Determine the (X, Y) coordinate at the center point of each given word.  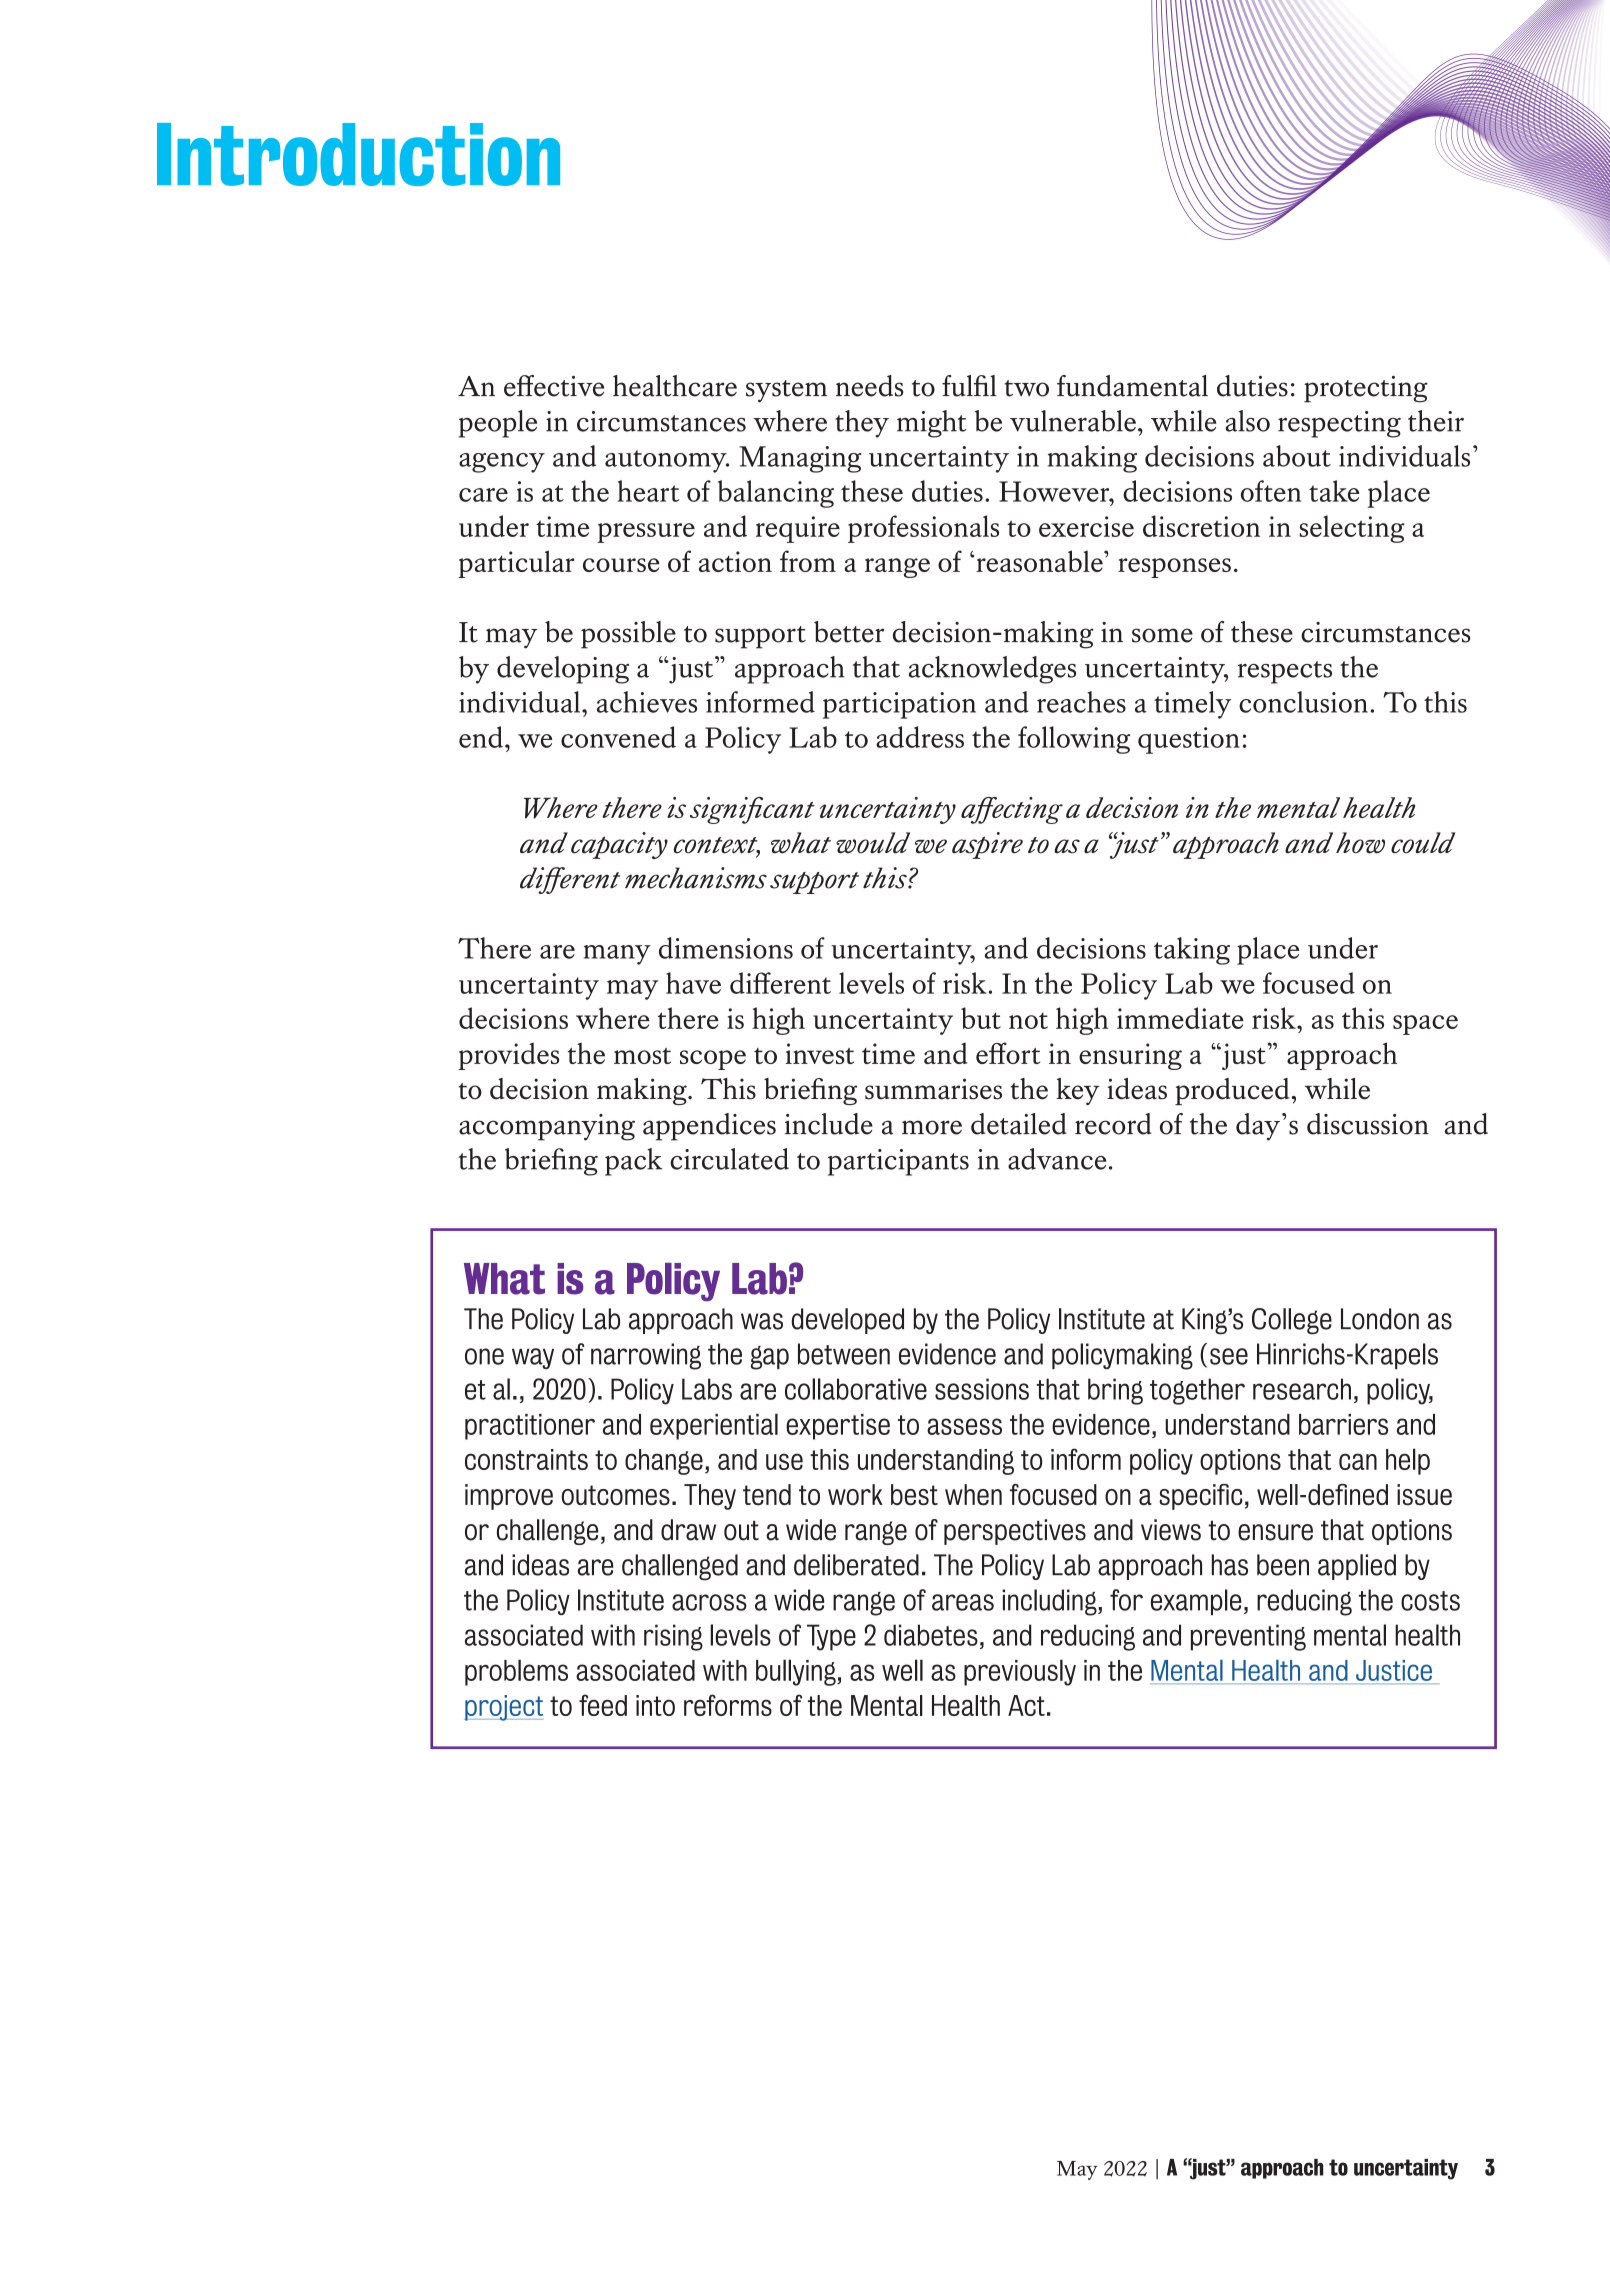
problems (516, 1672)
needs (870, 386)
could (1423, 843)
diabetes (931, 1635)
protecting (1366, 389)
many (617, 955)
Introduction (358, 154)
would (873, 843)
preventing (1248, 1637)
